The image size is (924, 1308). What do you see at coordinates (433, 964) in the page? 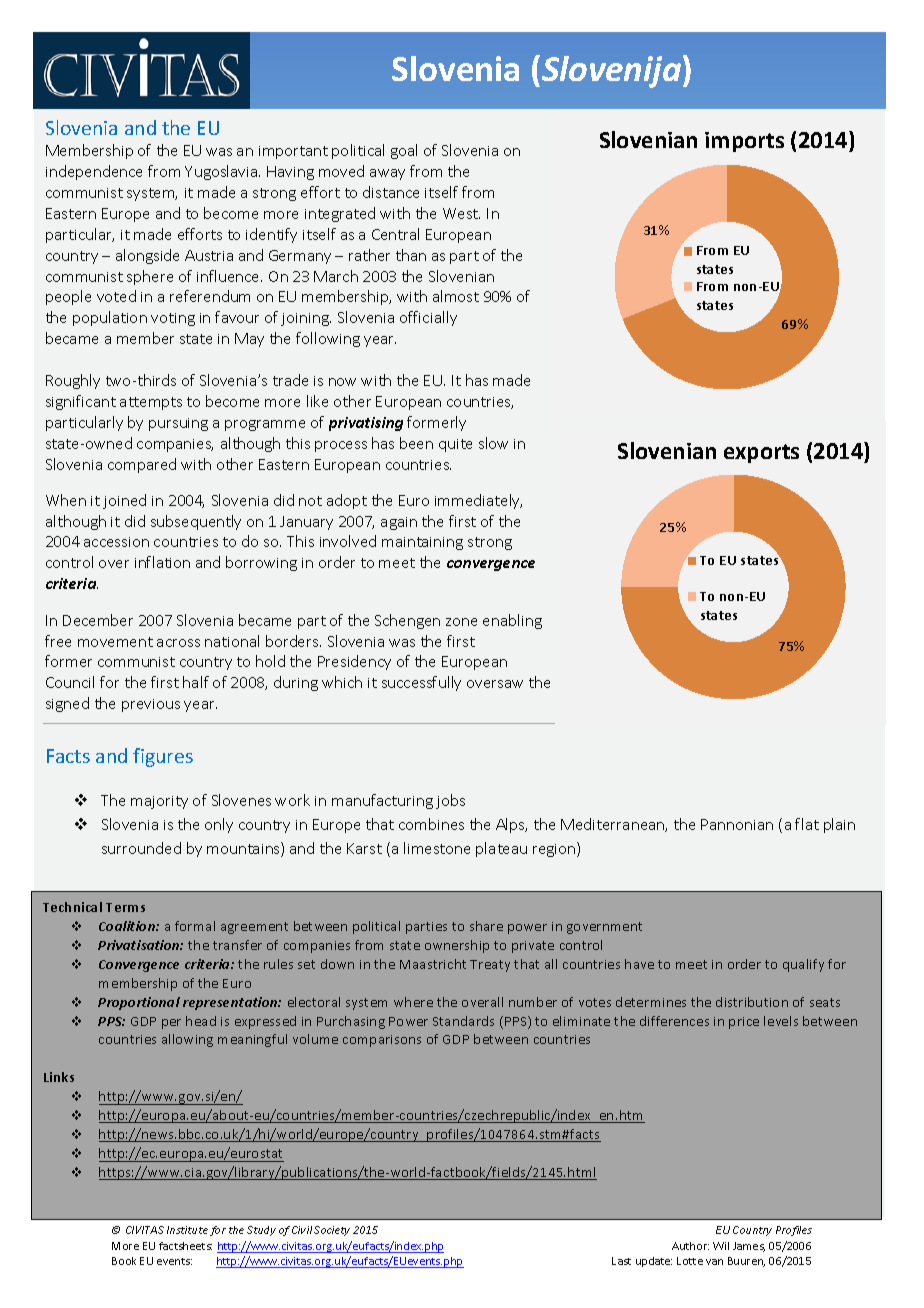
I see `Maastricht` at bounding box center [433, 964].
